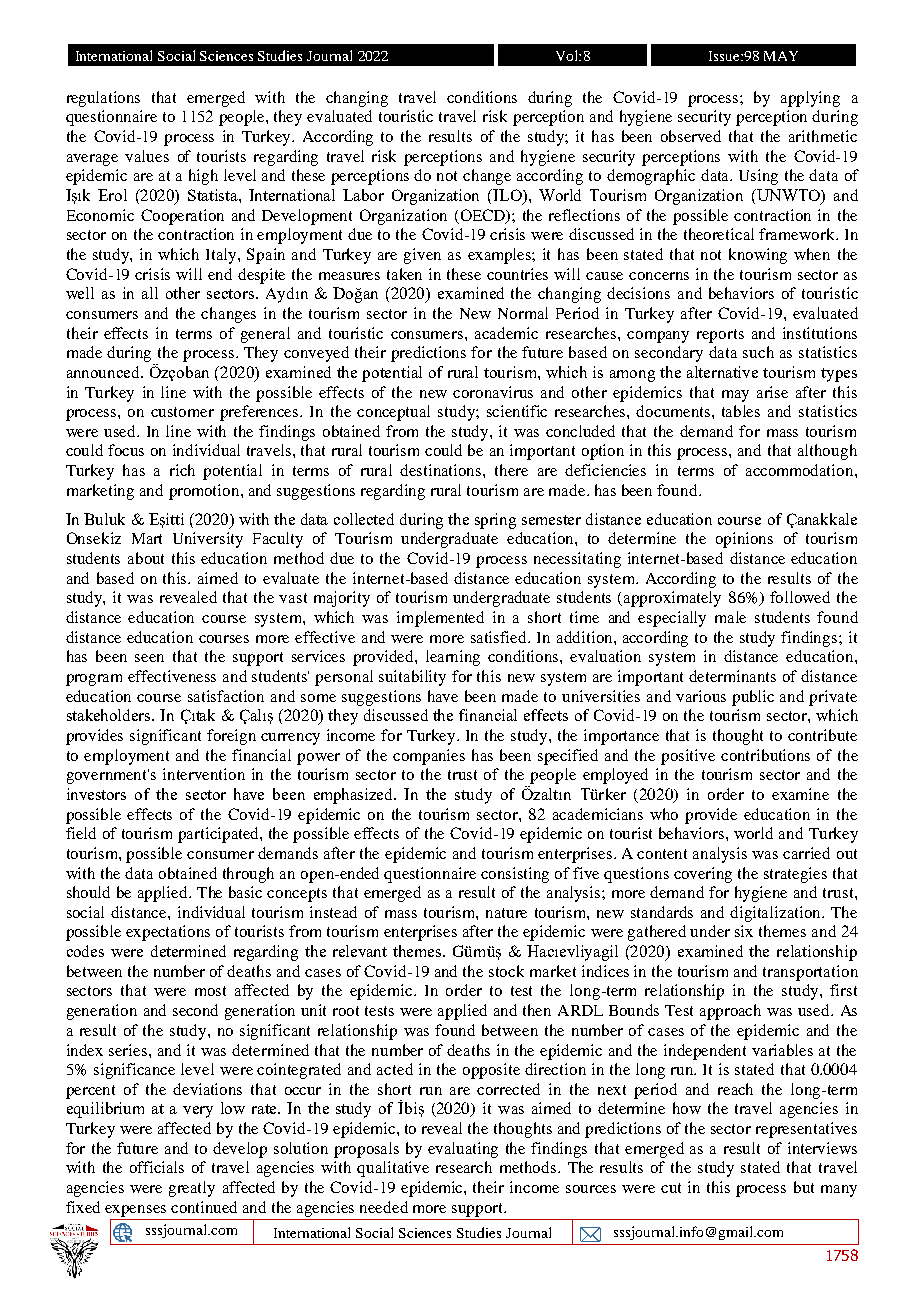  Describe the element at coordinates (691, 136) in the image. I see `observed` at that location.
